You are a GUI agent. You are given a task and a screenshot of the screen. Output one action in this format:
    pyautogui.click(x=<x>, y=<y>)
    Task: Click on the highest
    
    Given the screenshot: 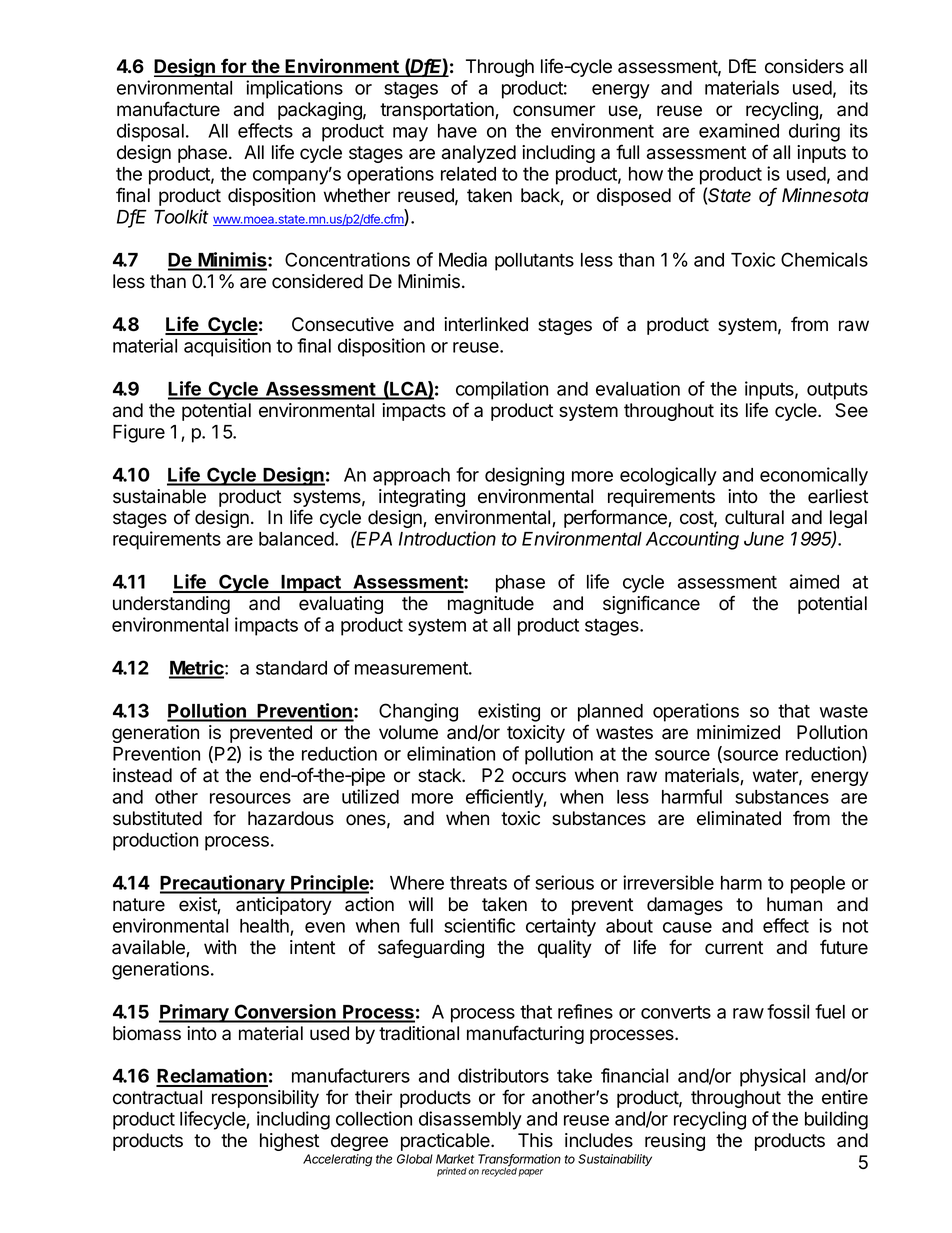 What is the action you would take?
    pyautogui.click(x=289, y=1142)
